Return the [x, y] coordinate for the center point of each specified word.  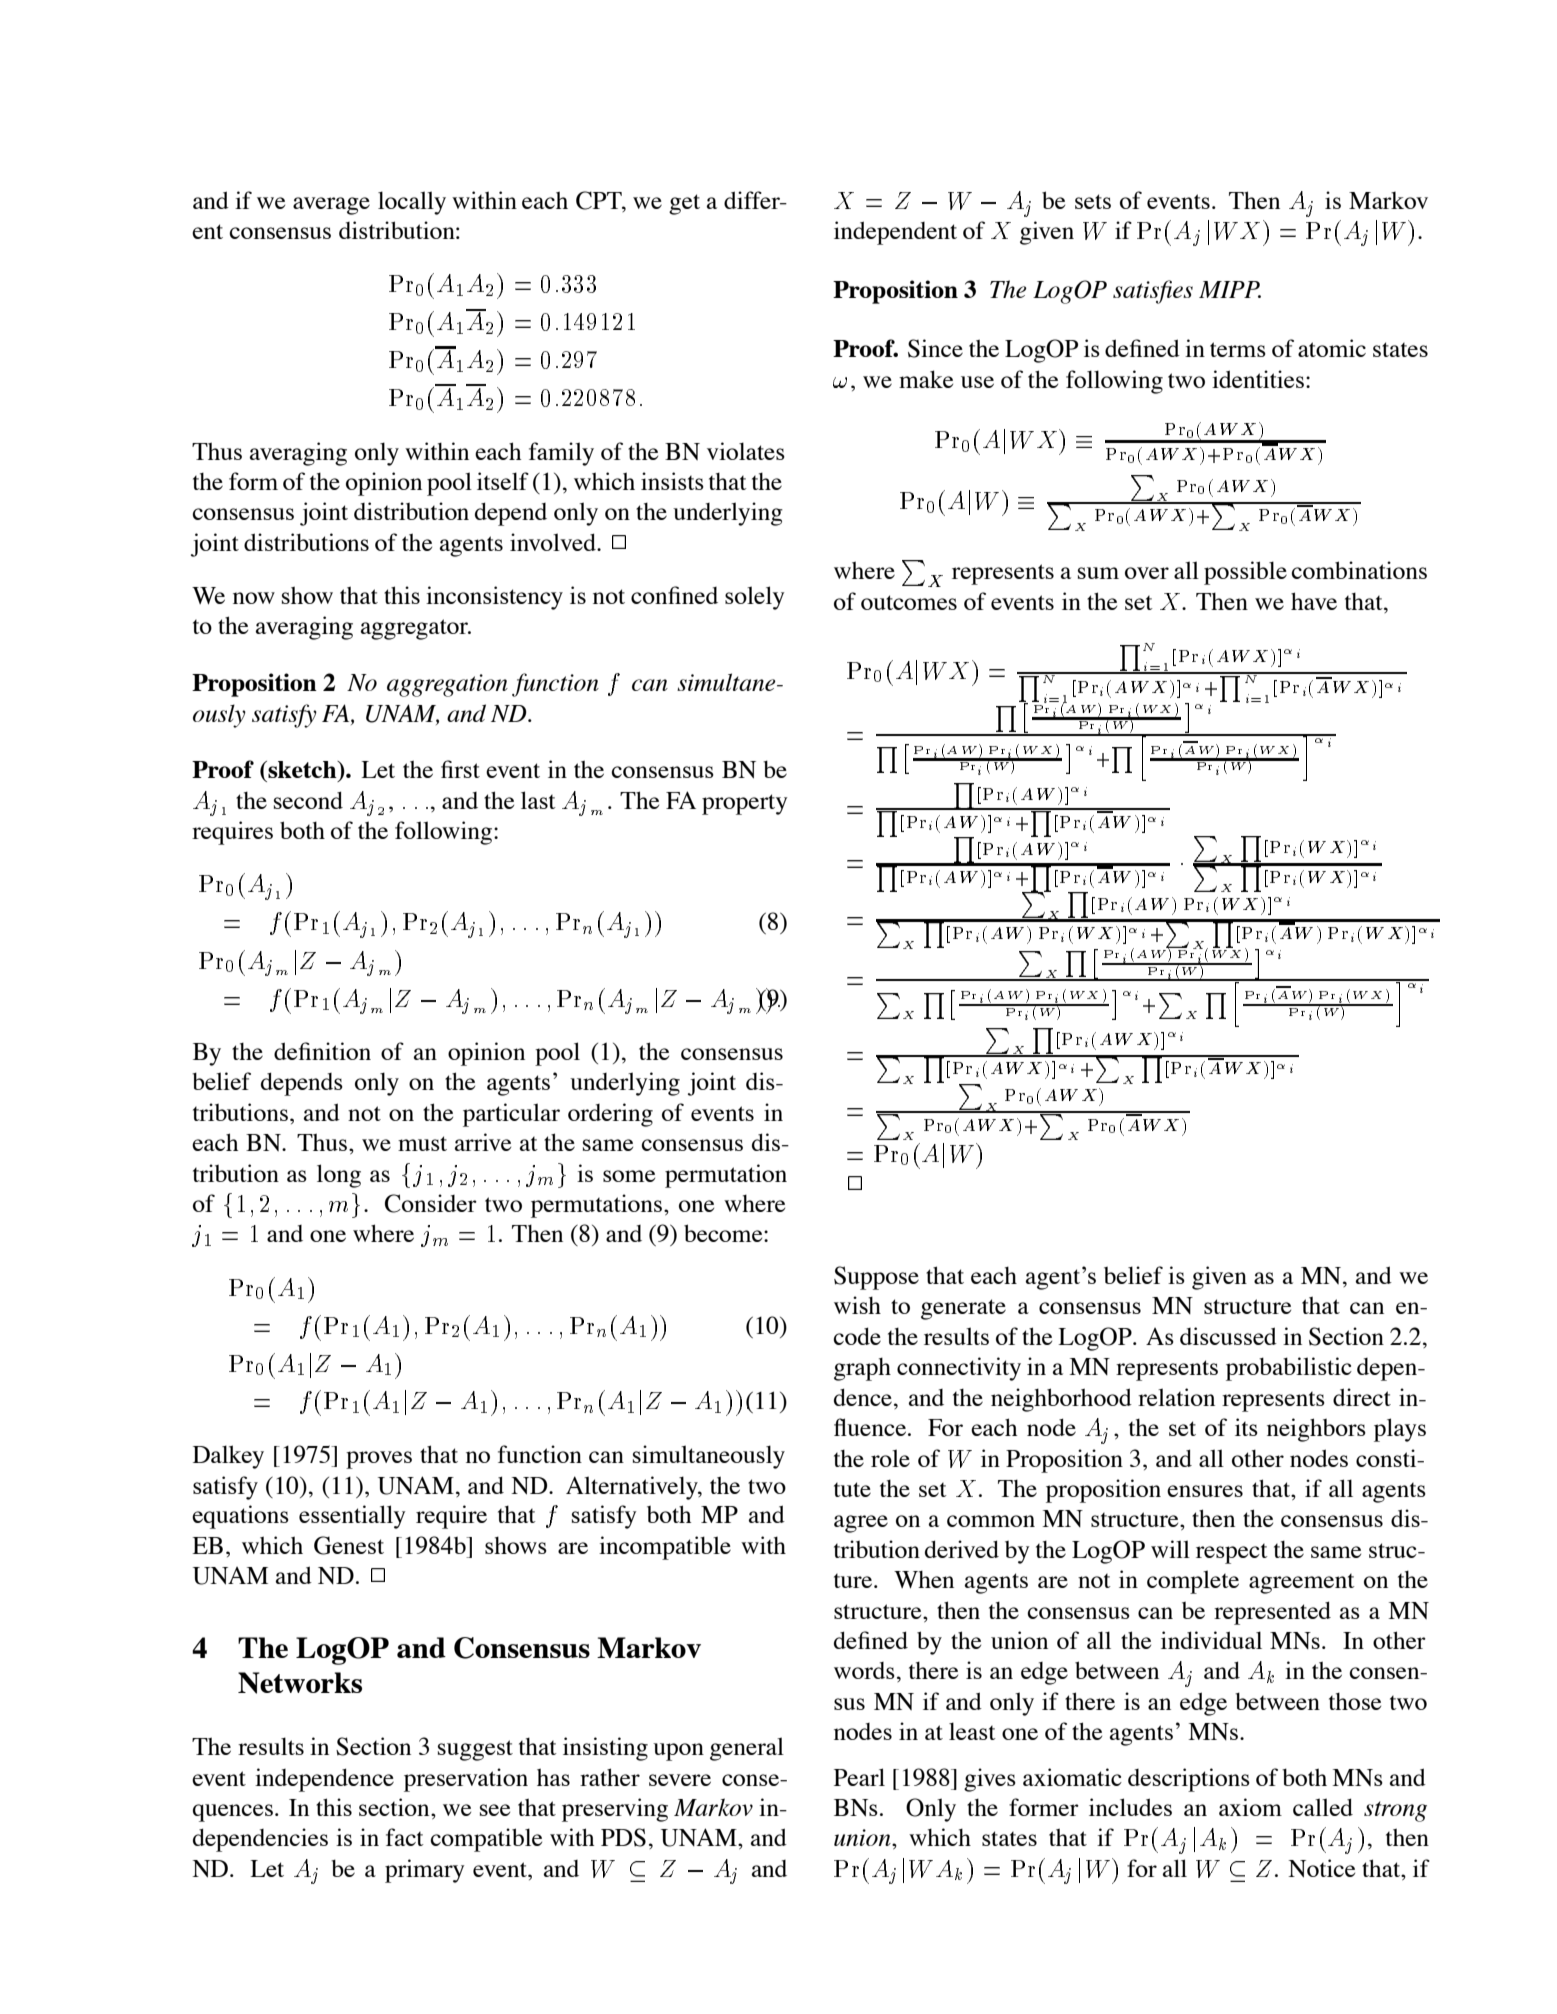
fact [405, 1837]
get [684, 204]
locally [412, 203]
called [1323, 1807]
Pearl [859, 1777]
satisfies [1153, 292]
